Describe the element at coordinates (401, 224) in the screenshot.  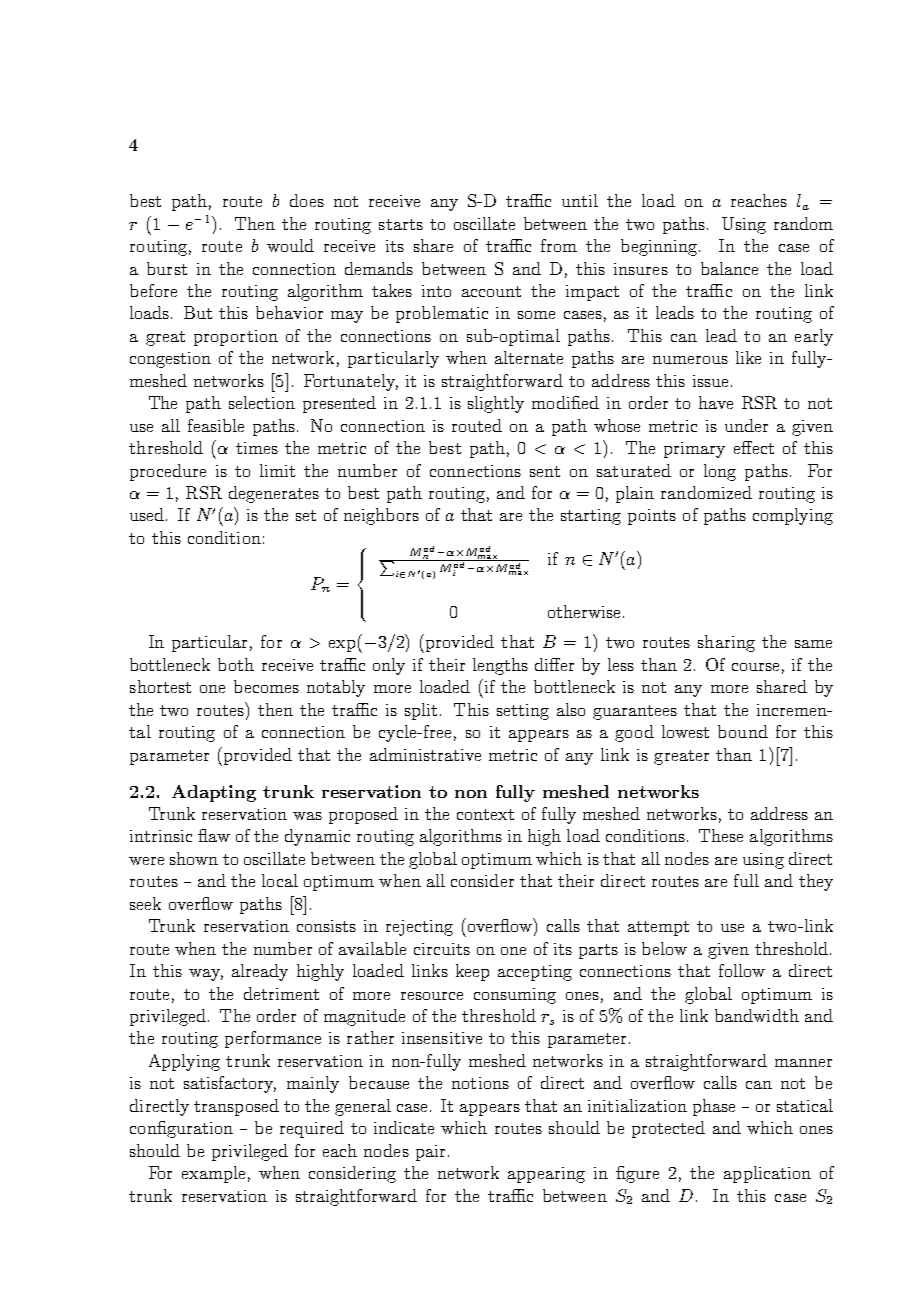
I see `starts` at that location.
